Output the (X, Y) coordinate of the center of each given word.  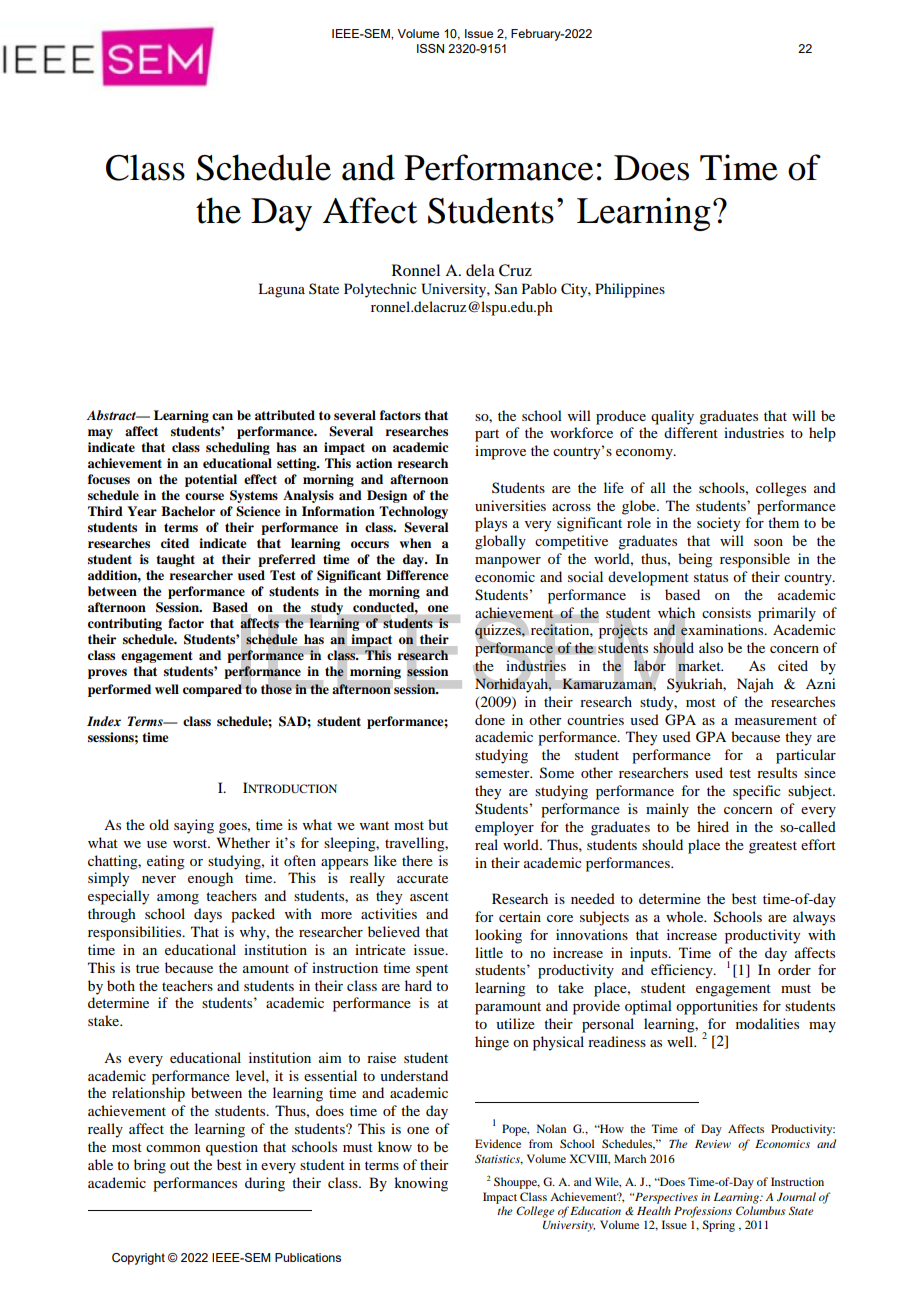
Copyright (138, 1259)
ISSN (430, 48)
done (490, 719)
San (506, 289)
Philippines (630, 290)
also (711, 647)
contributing (125, 624)
